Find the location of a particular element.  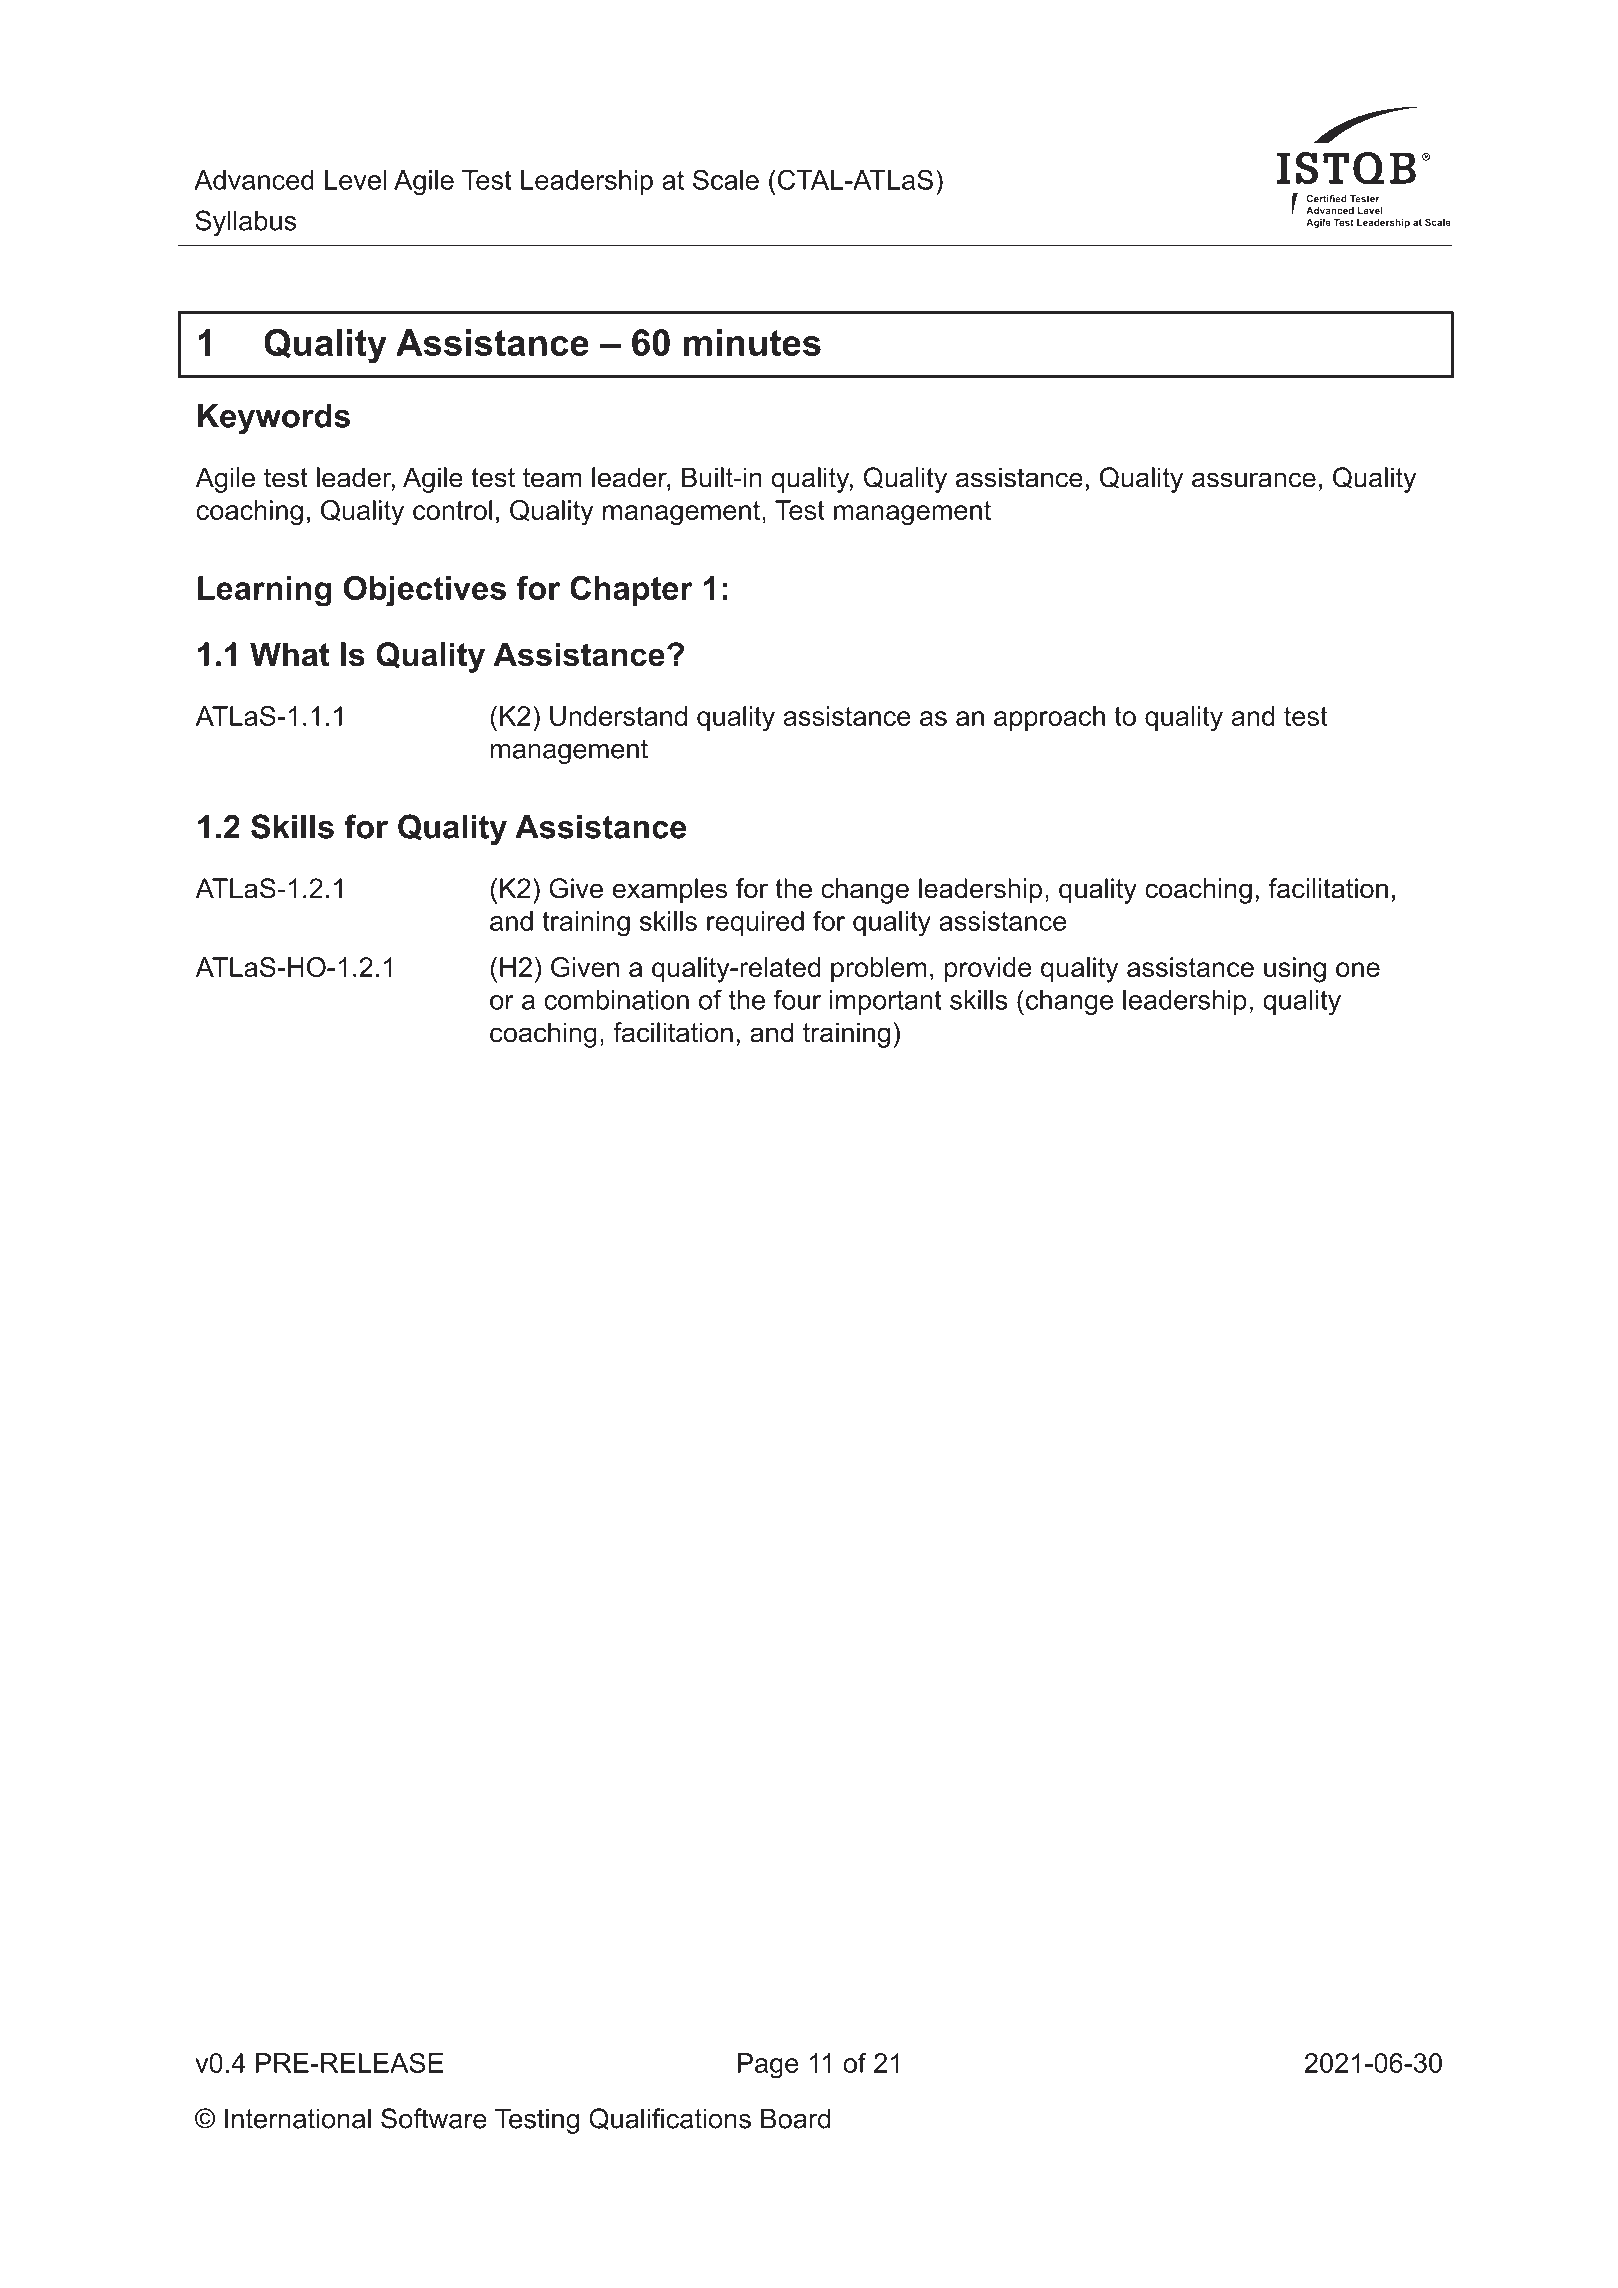

Page is located at coordinates (768, 2066).
